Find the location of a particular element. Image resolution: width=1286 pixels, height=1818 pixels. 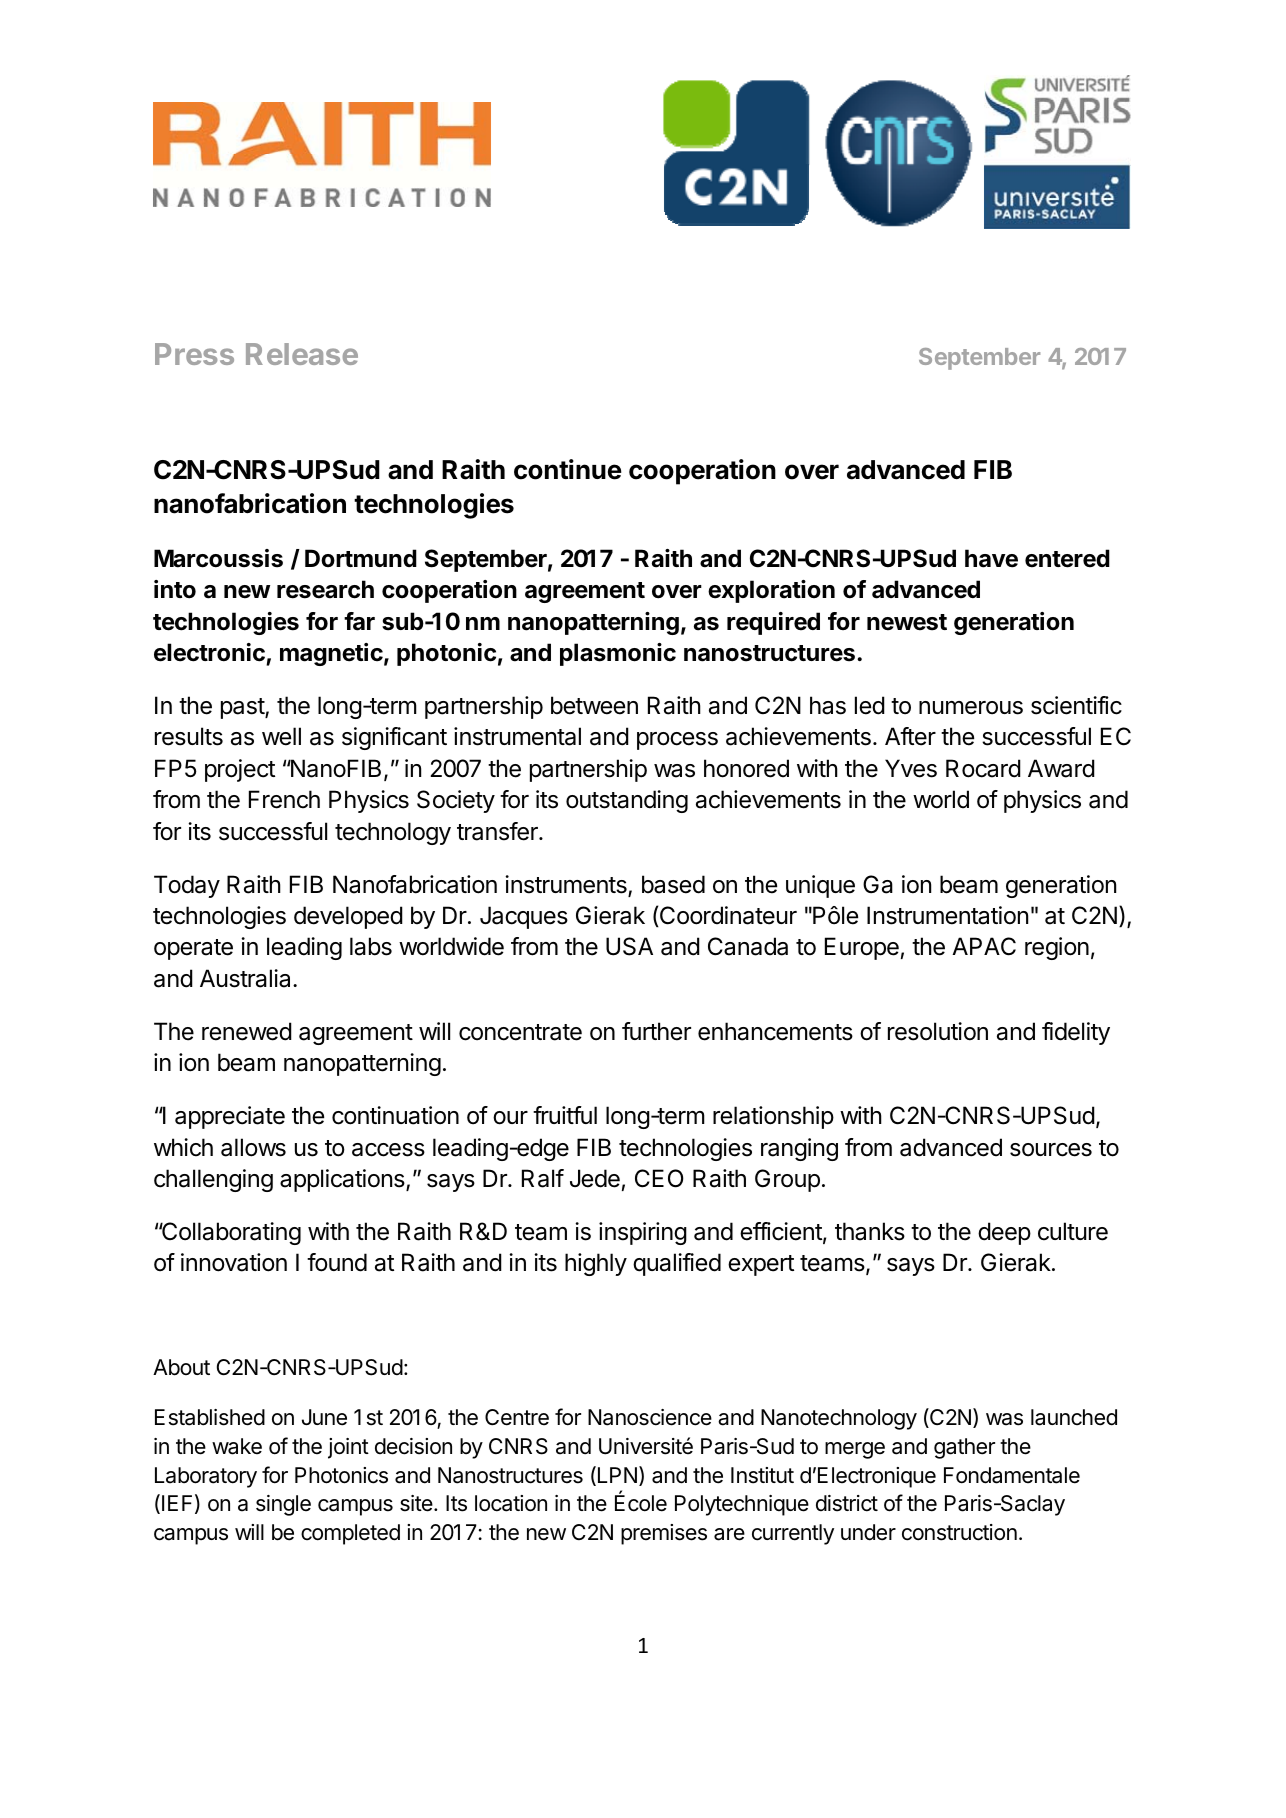

renewed is located at coordinates (247, 1031).
